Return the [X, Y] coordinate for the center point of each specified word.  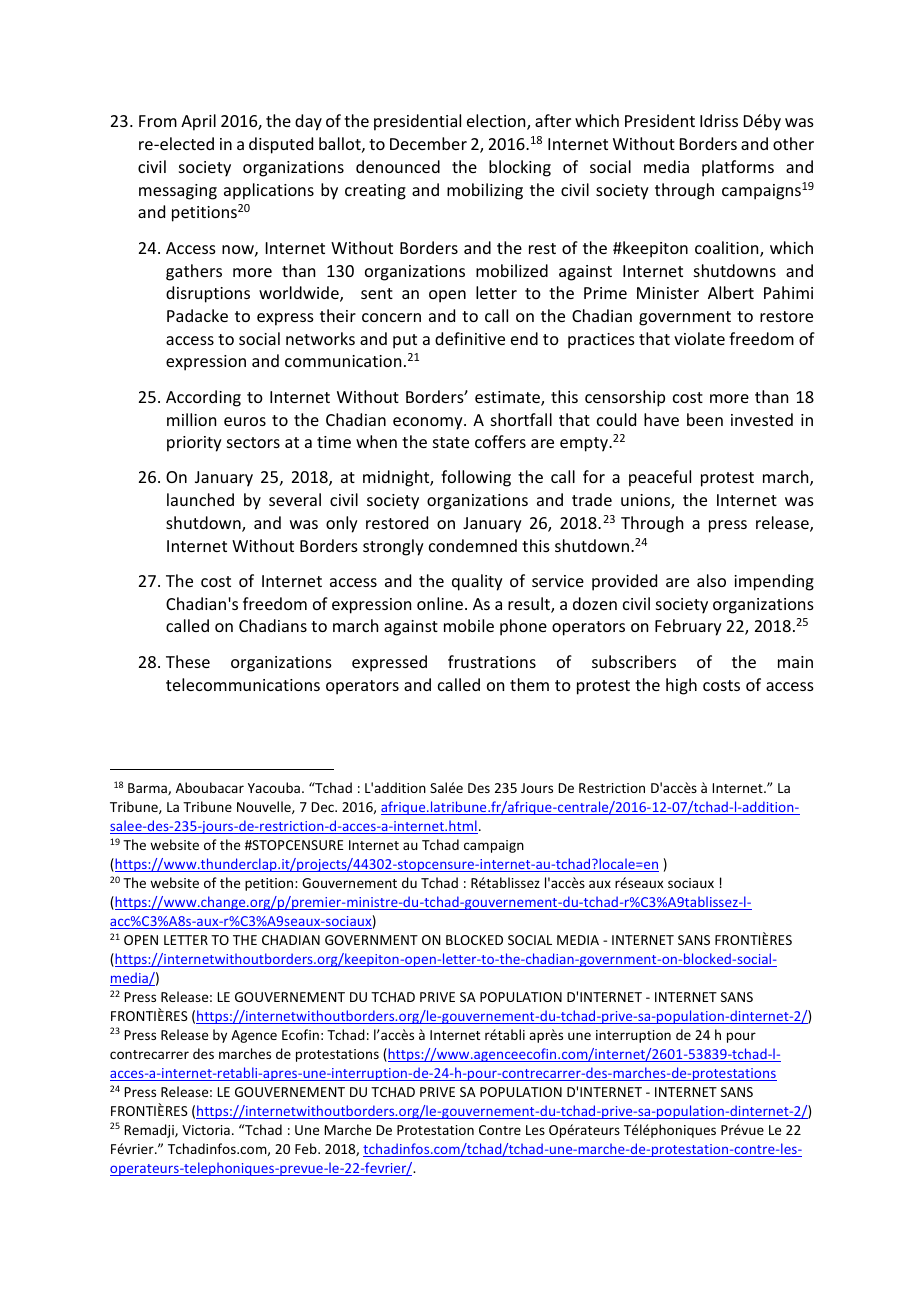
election [497, 122]
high [681, 686]
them [529, 684]
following [476, 478]
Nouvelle [265, 807]
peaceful [660, 478]
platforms [738, 168]
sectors [253, 442]
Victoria [206, 1130]
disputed [281, 145]
